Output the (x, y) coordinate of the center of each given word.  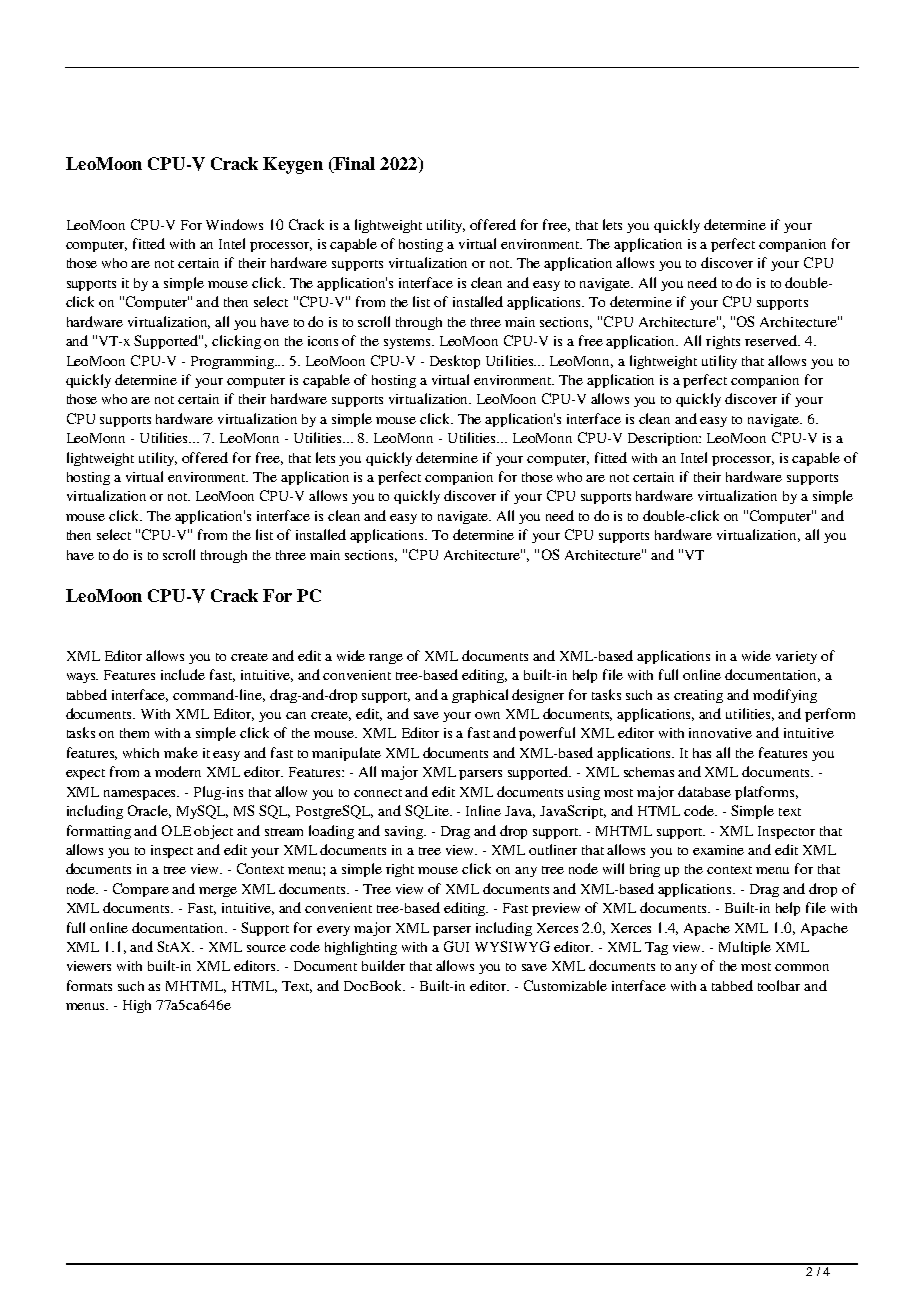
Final (353, 165)
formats (89, 985)
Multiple (745, 948)
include (183, 674)
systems (408, 343)
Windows (234, 224)
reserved (772, 340)
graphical (480, 696)
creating (698, 696)
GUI (456, 946)
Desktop (455, 362)
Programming (234, 362)
